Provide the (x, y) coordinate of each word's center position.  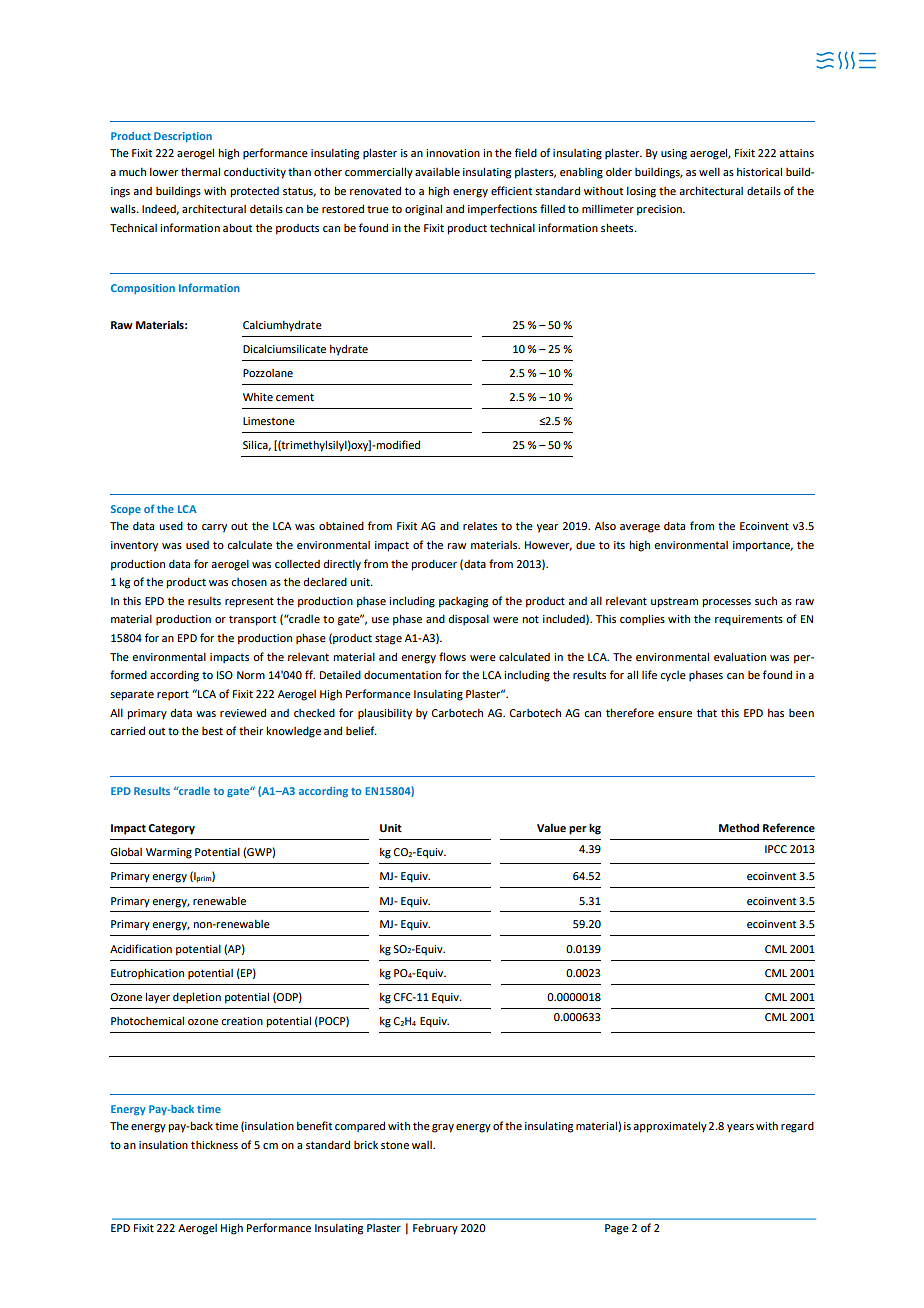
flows (452, 656)
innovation (453, 153)
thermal (200, 171)
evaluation (740, 656)
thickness (214, 1144)
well (709, 172)
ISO (225, 675)
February (435, 1229)
